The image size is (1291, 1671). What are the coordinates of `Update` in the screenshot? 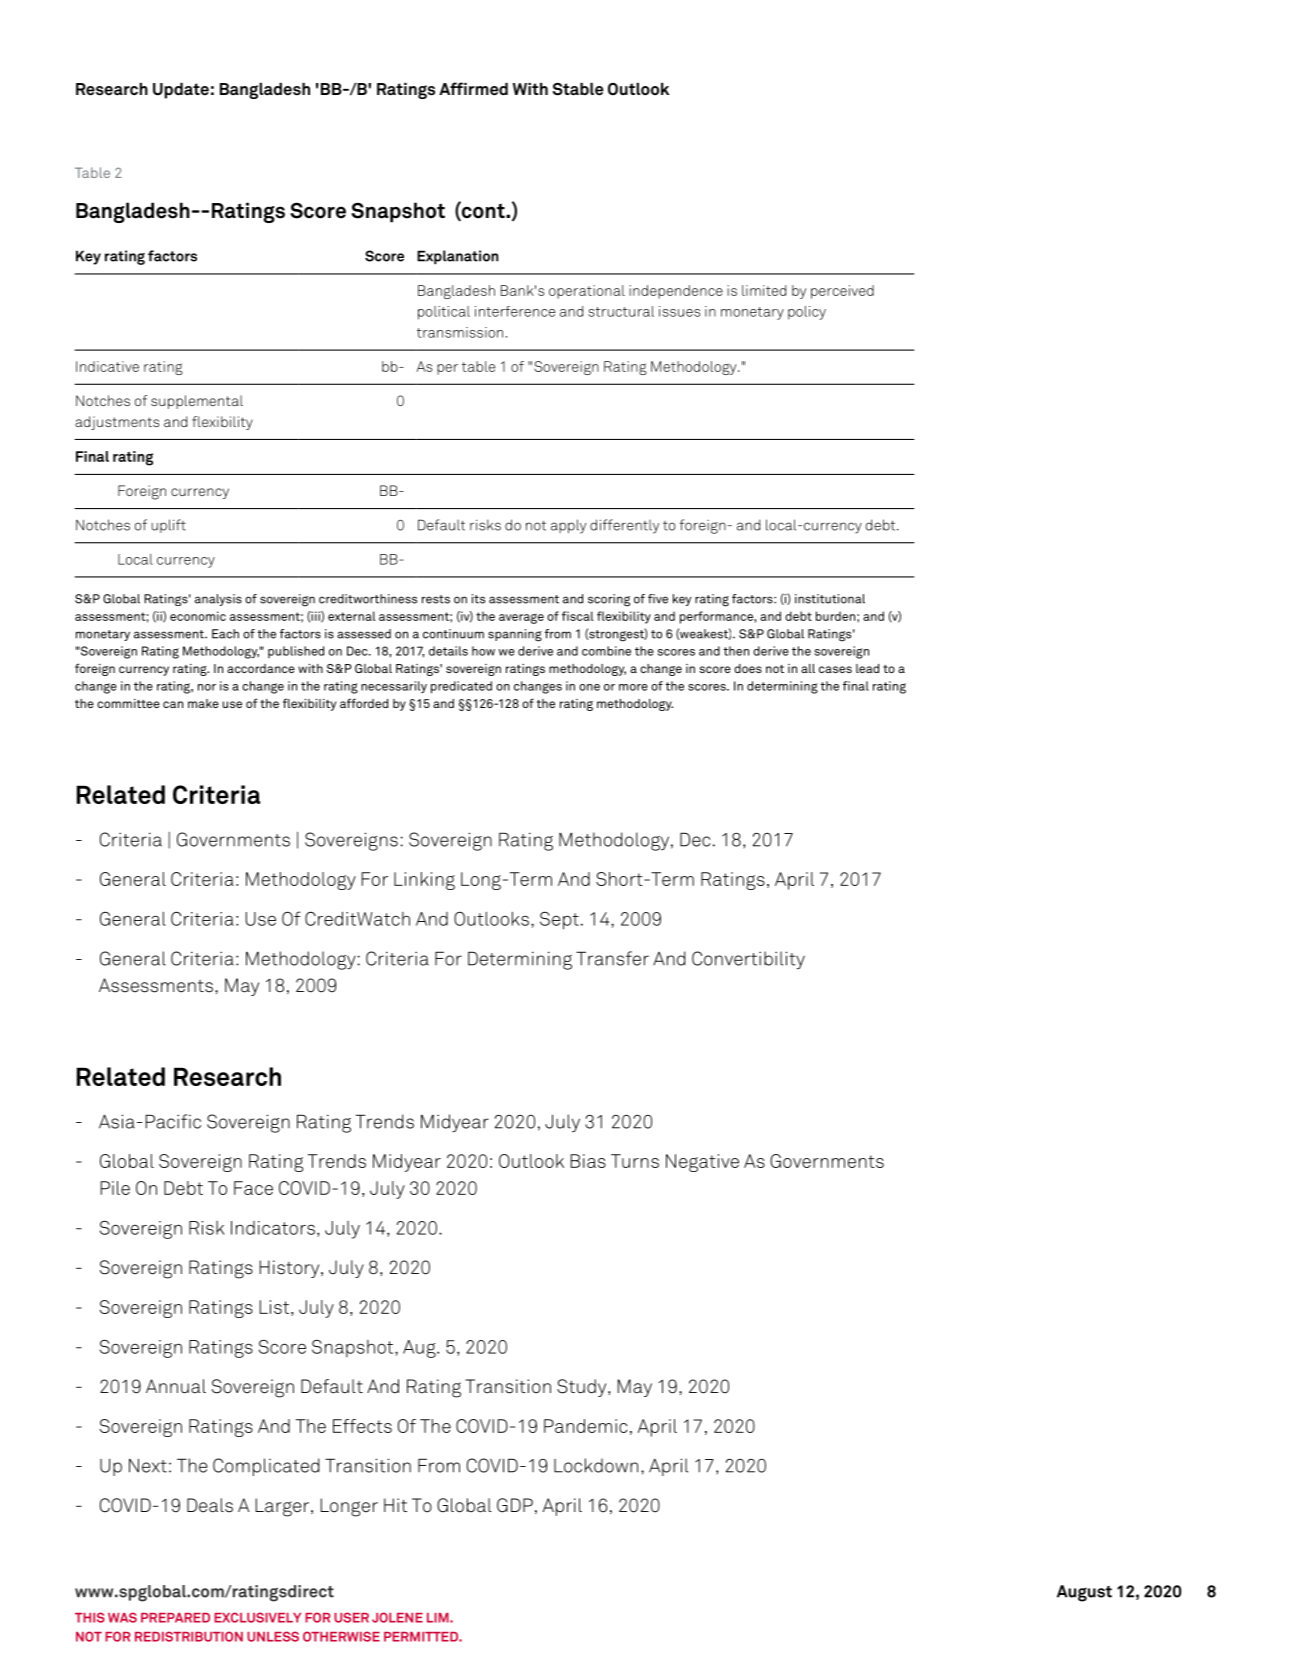 It's located at (181, 91).
